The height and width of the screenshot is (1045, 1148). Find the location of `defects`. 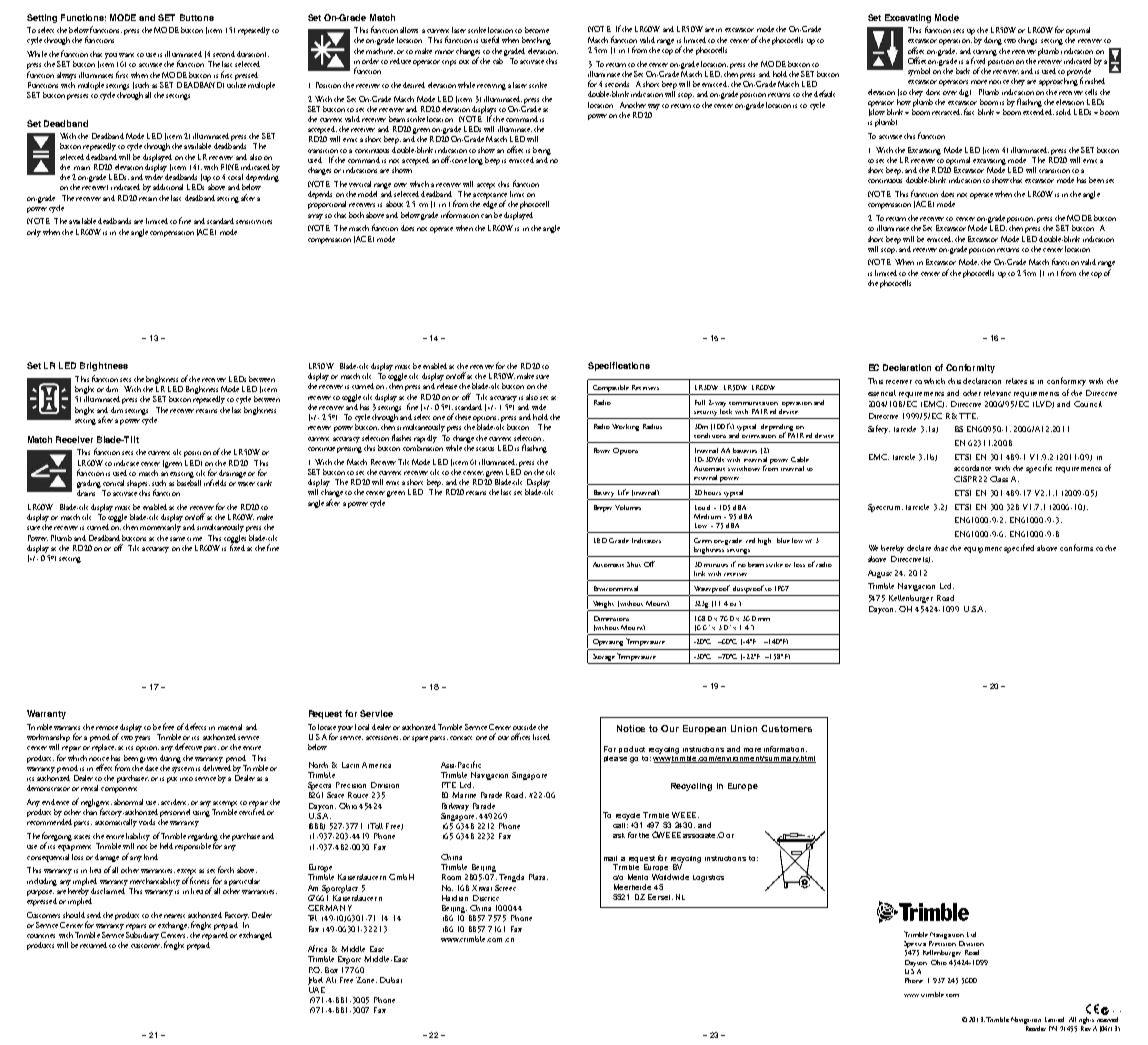

defects is located at coordinates (195, 726).
